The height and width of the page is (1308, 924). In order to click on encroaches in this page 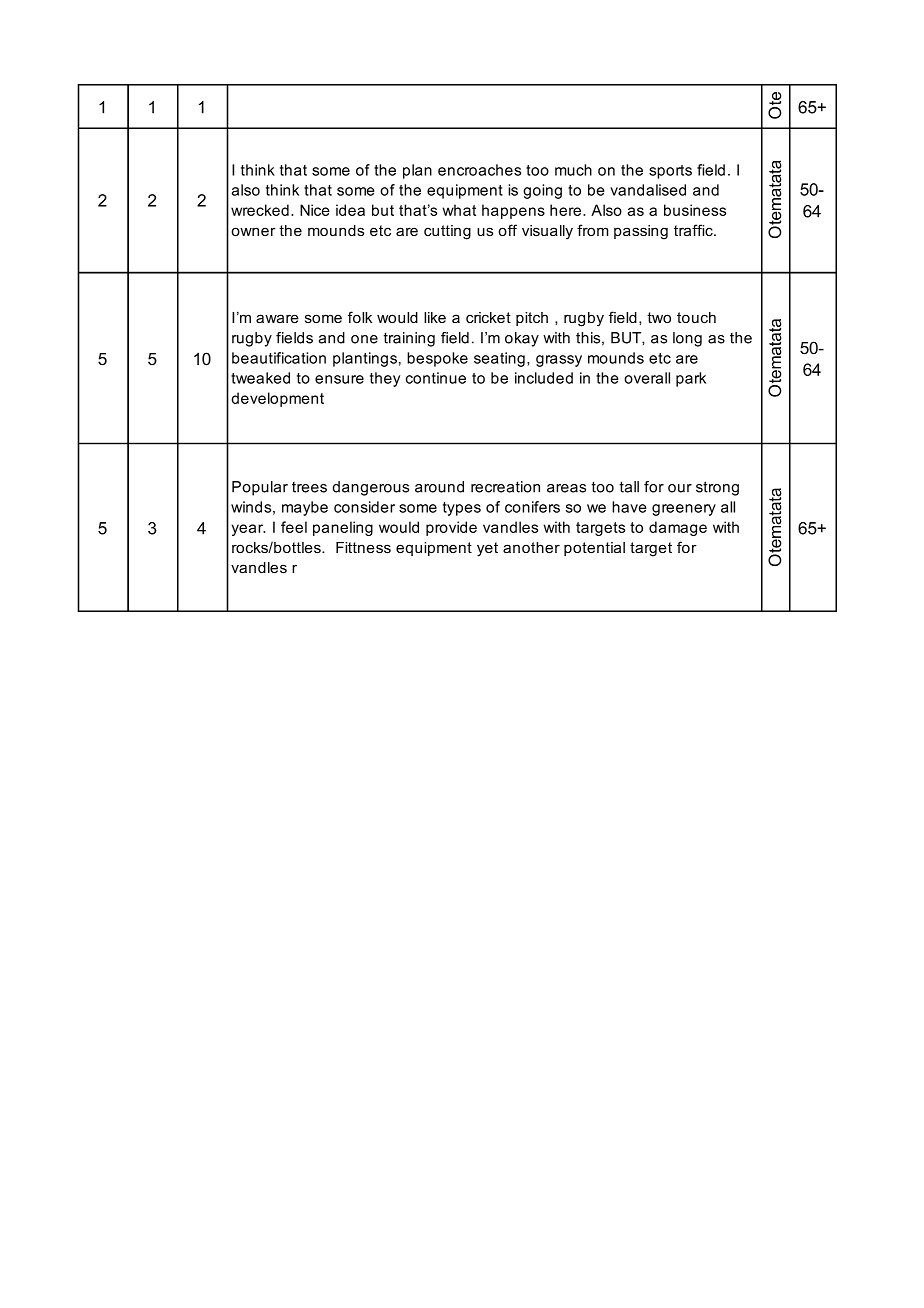, I will do `click(479, 170)`.
